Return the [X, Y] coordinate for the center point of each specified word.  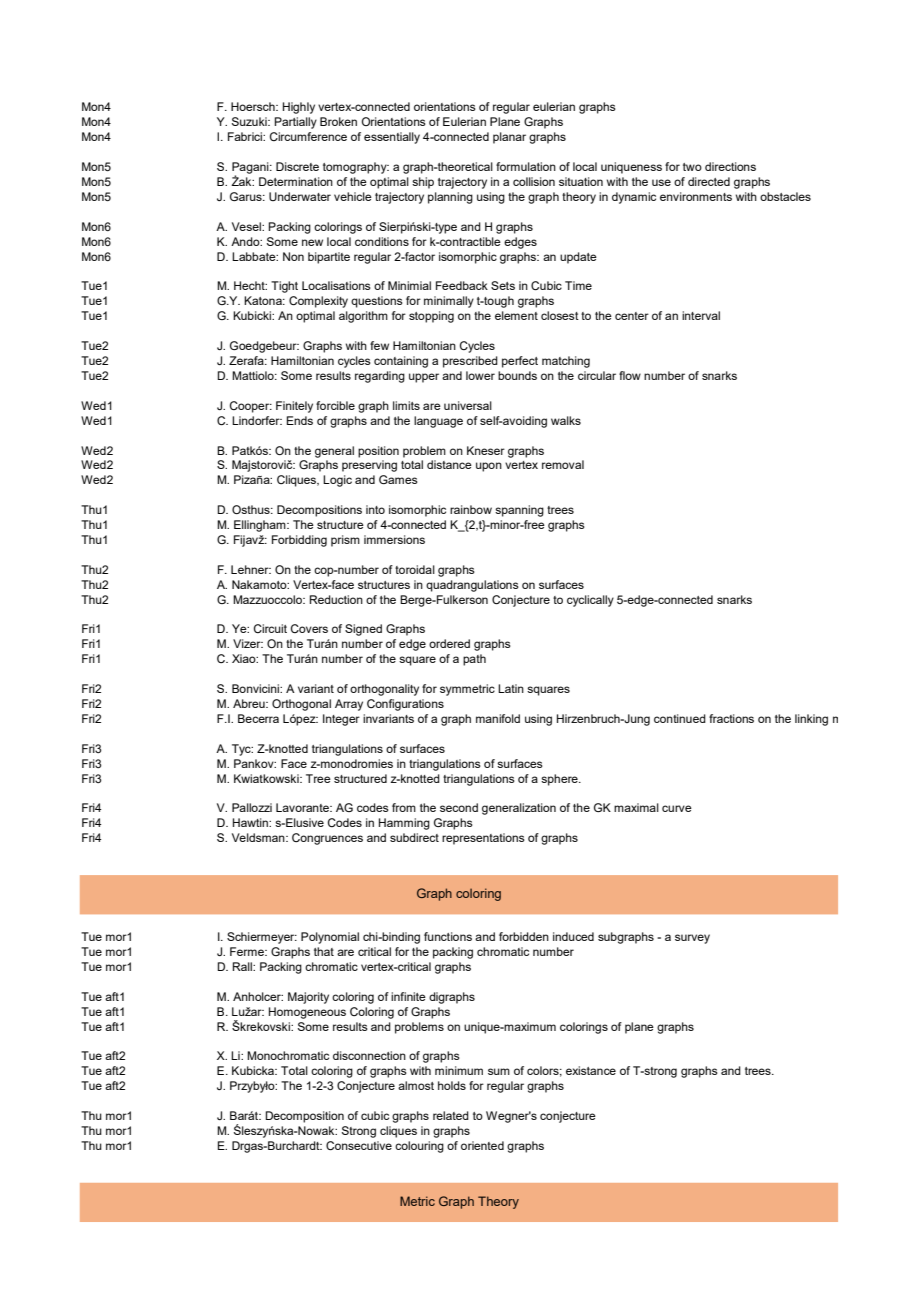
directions [730, 166]
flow [630, 375]
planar [509, 138]
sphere [560, 780]
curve [677, 808]
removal [563, 464]
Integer [341, 720]
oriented [482, 1145]
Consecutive [359, 1145]
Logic [337, 481]
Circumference [308, 136]
